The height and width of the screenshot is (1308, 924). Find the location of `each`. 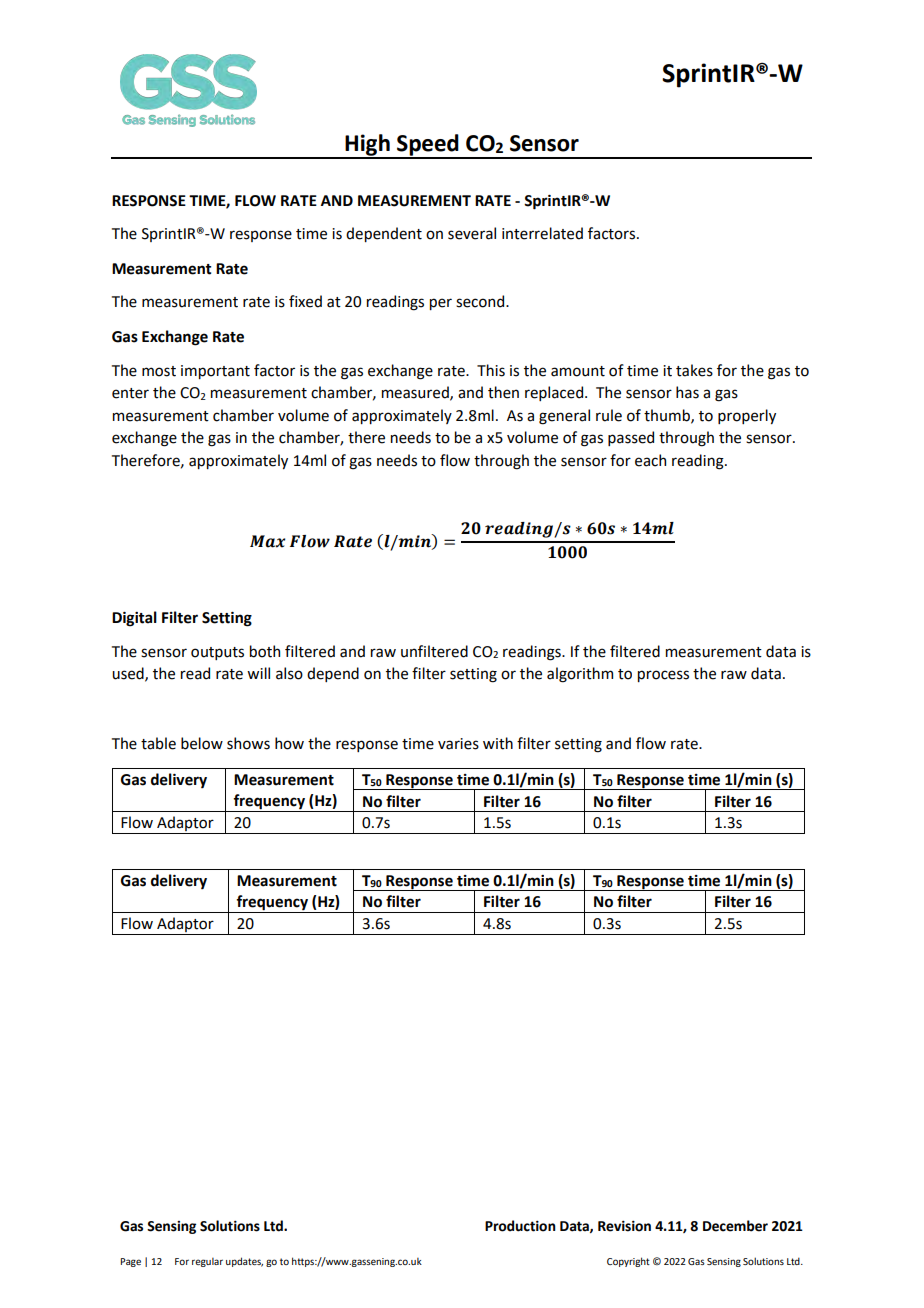

each is located at coordinates (650, 460).
